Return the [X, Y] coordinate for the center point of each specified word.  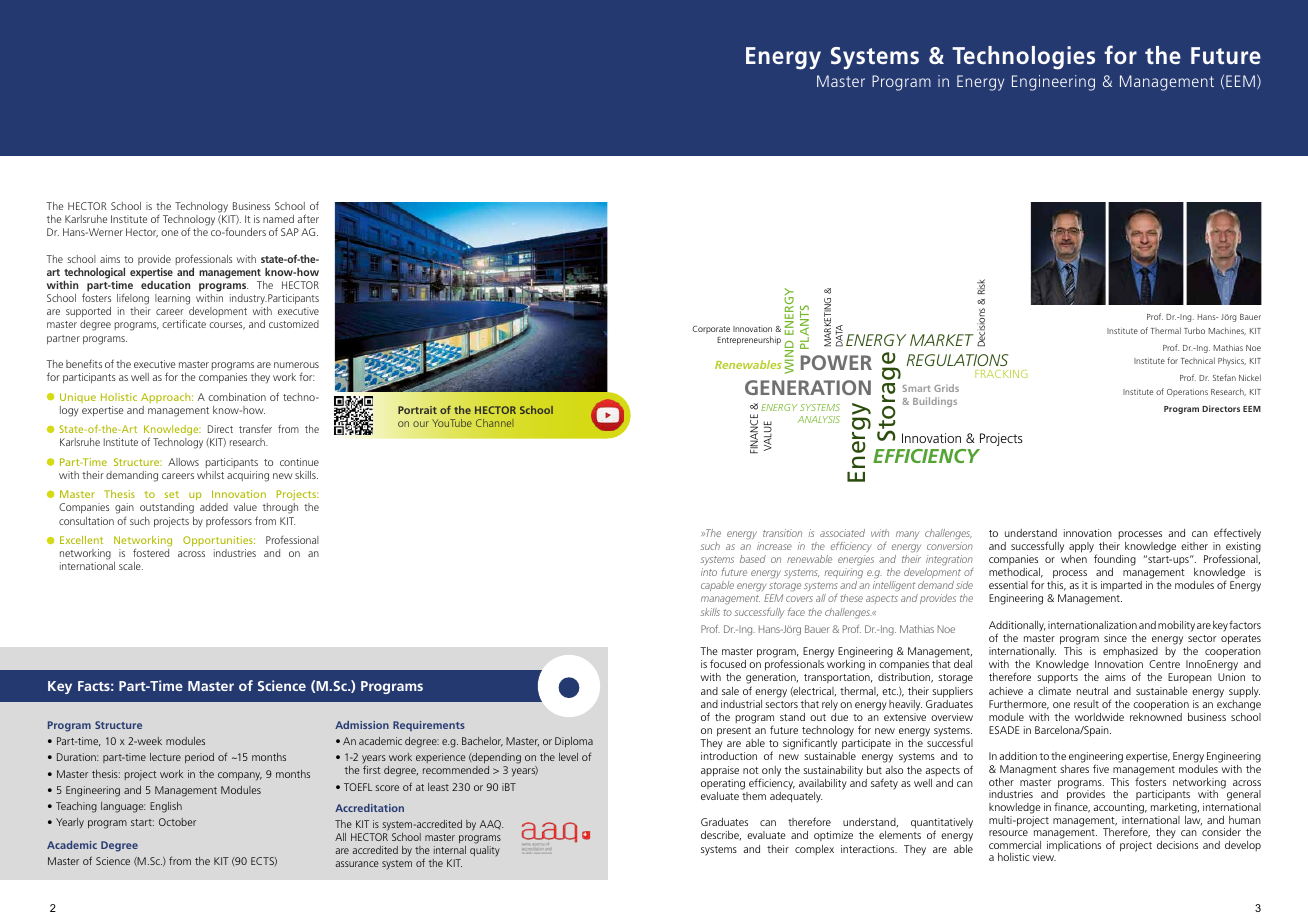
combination [237, 397]
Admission [362, 725]
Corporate [711, 329]
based [753, 559]
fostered [151, 552]
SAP [290, 232]
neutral [1092, 691]
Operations [1187, 393]
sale [730, 691]
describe [721, 835]
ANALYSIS [818, 419]
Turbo [1194, 330]
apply [1081, 547]
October [177, 822]
